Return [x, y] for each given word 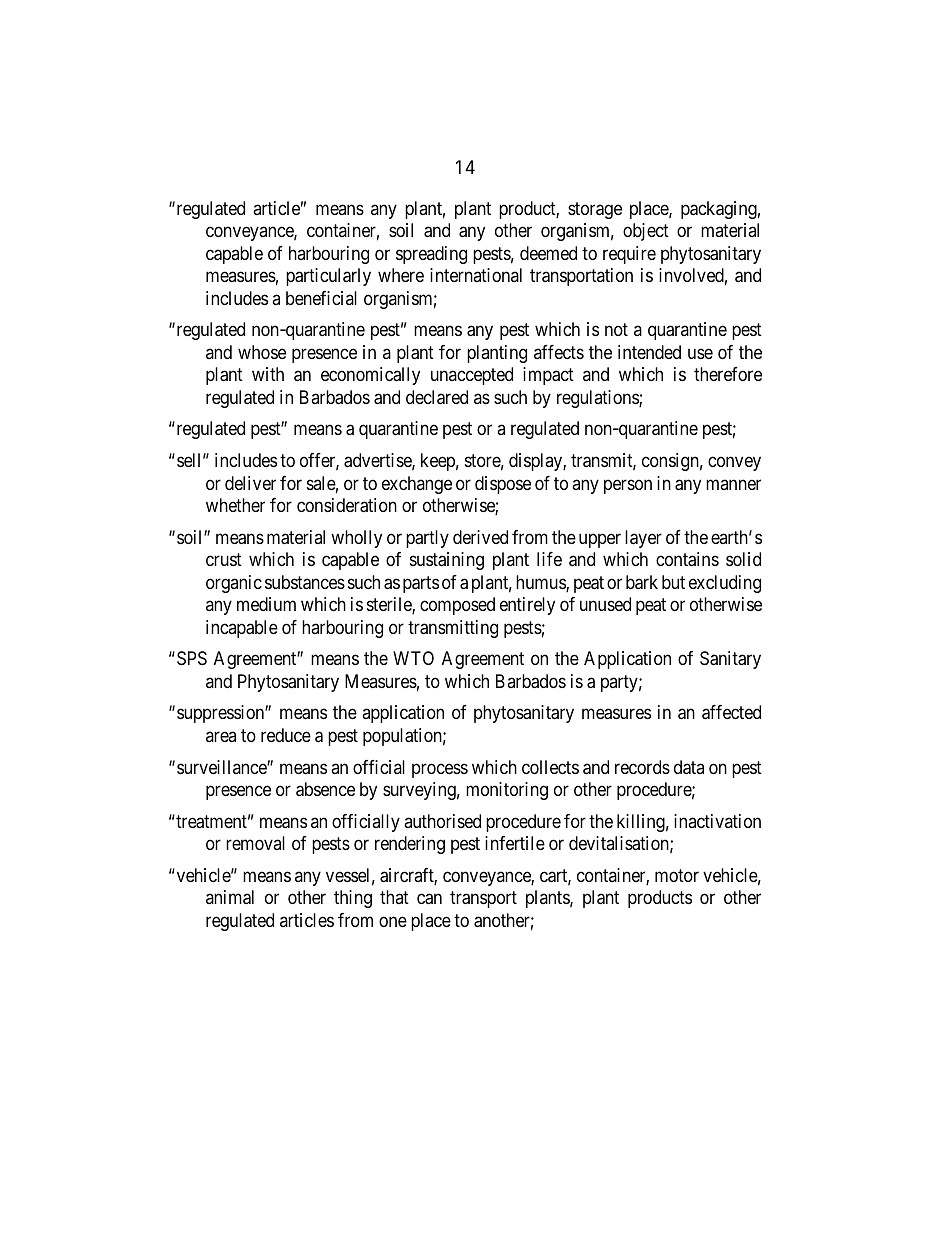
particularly [328, 277]
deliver [250, 483]
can [429, 899]
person [628, 486]
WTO [413, 658]
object [646, 232]
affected [731, 712]
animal [230, 897]
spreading [431, 255]
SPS [192, 658]
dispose [503, 485]
